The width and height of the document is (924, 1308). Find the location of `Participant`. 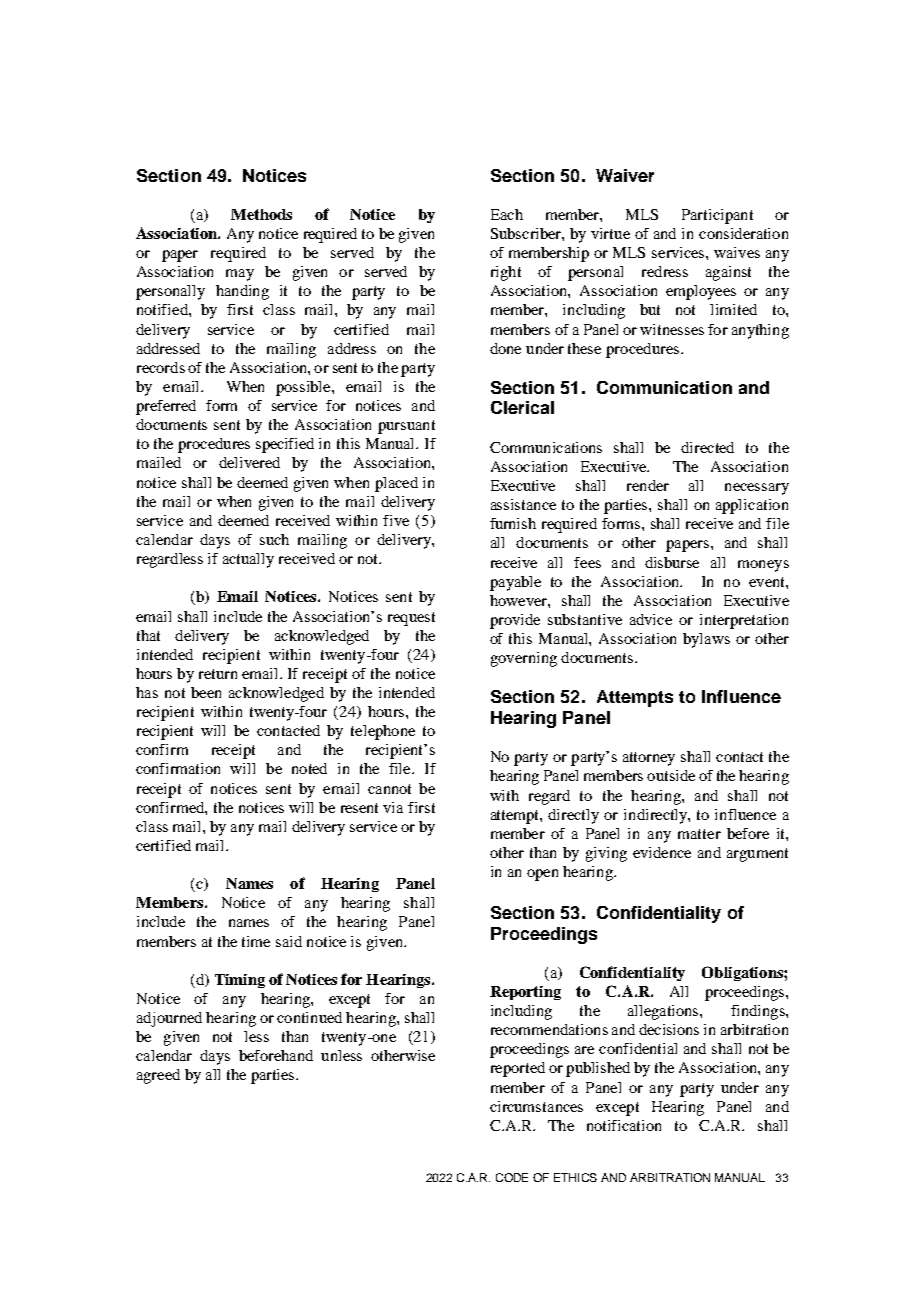

Participant is located at coordinates (717, 216).
